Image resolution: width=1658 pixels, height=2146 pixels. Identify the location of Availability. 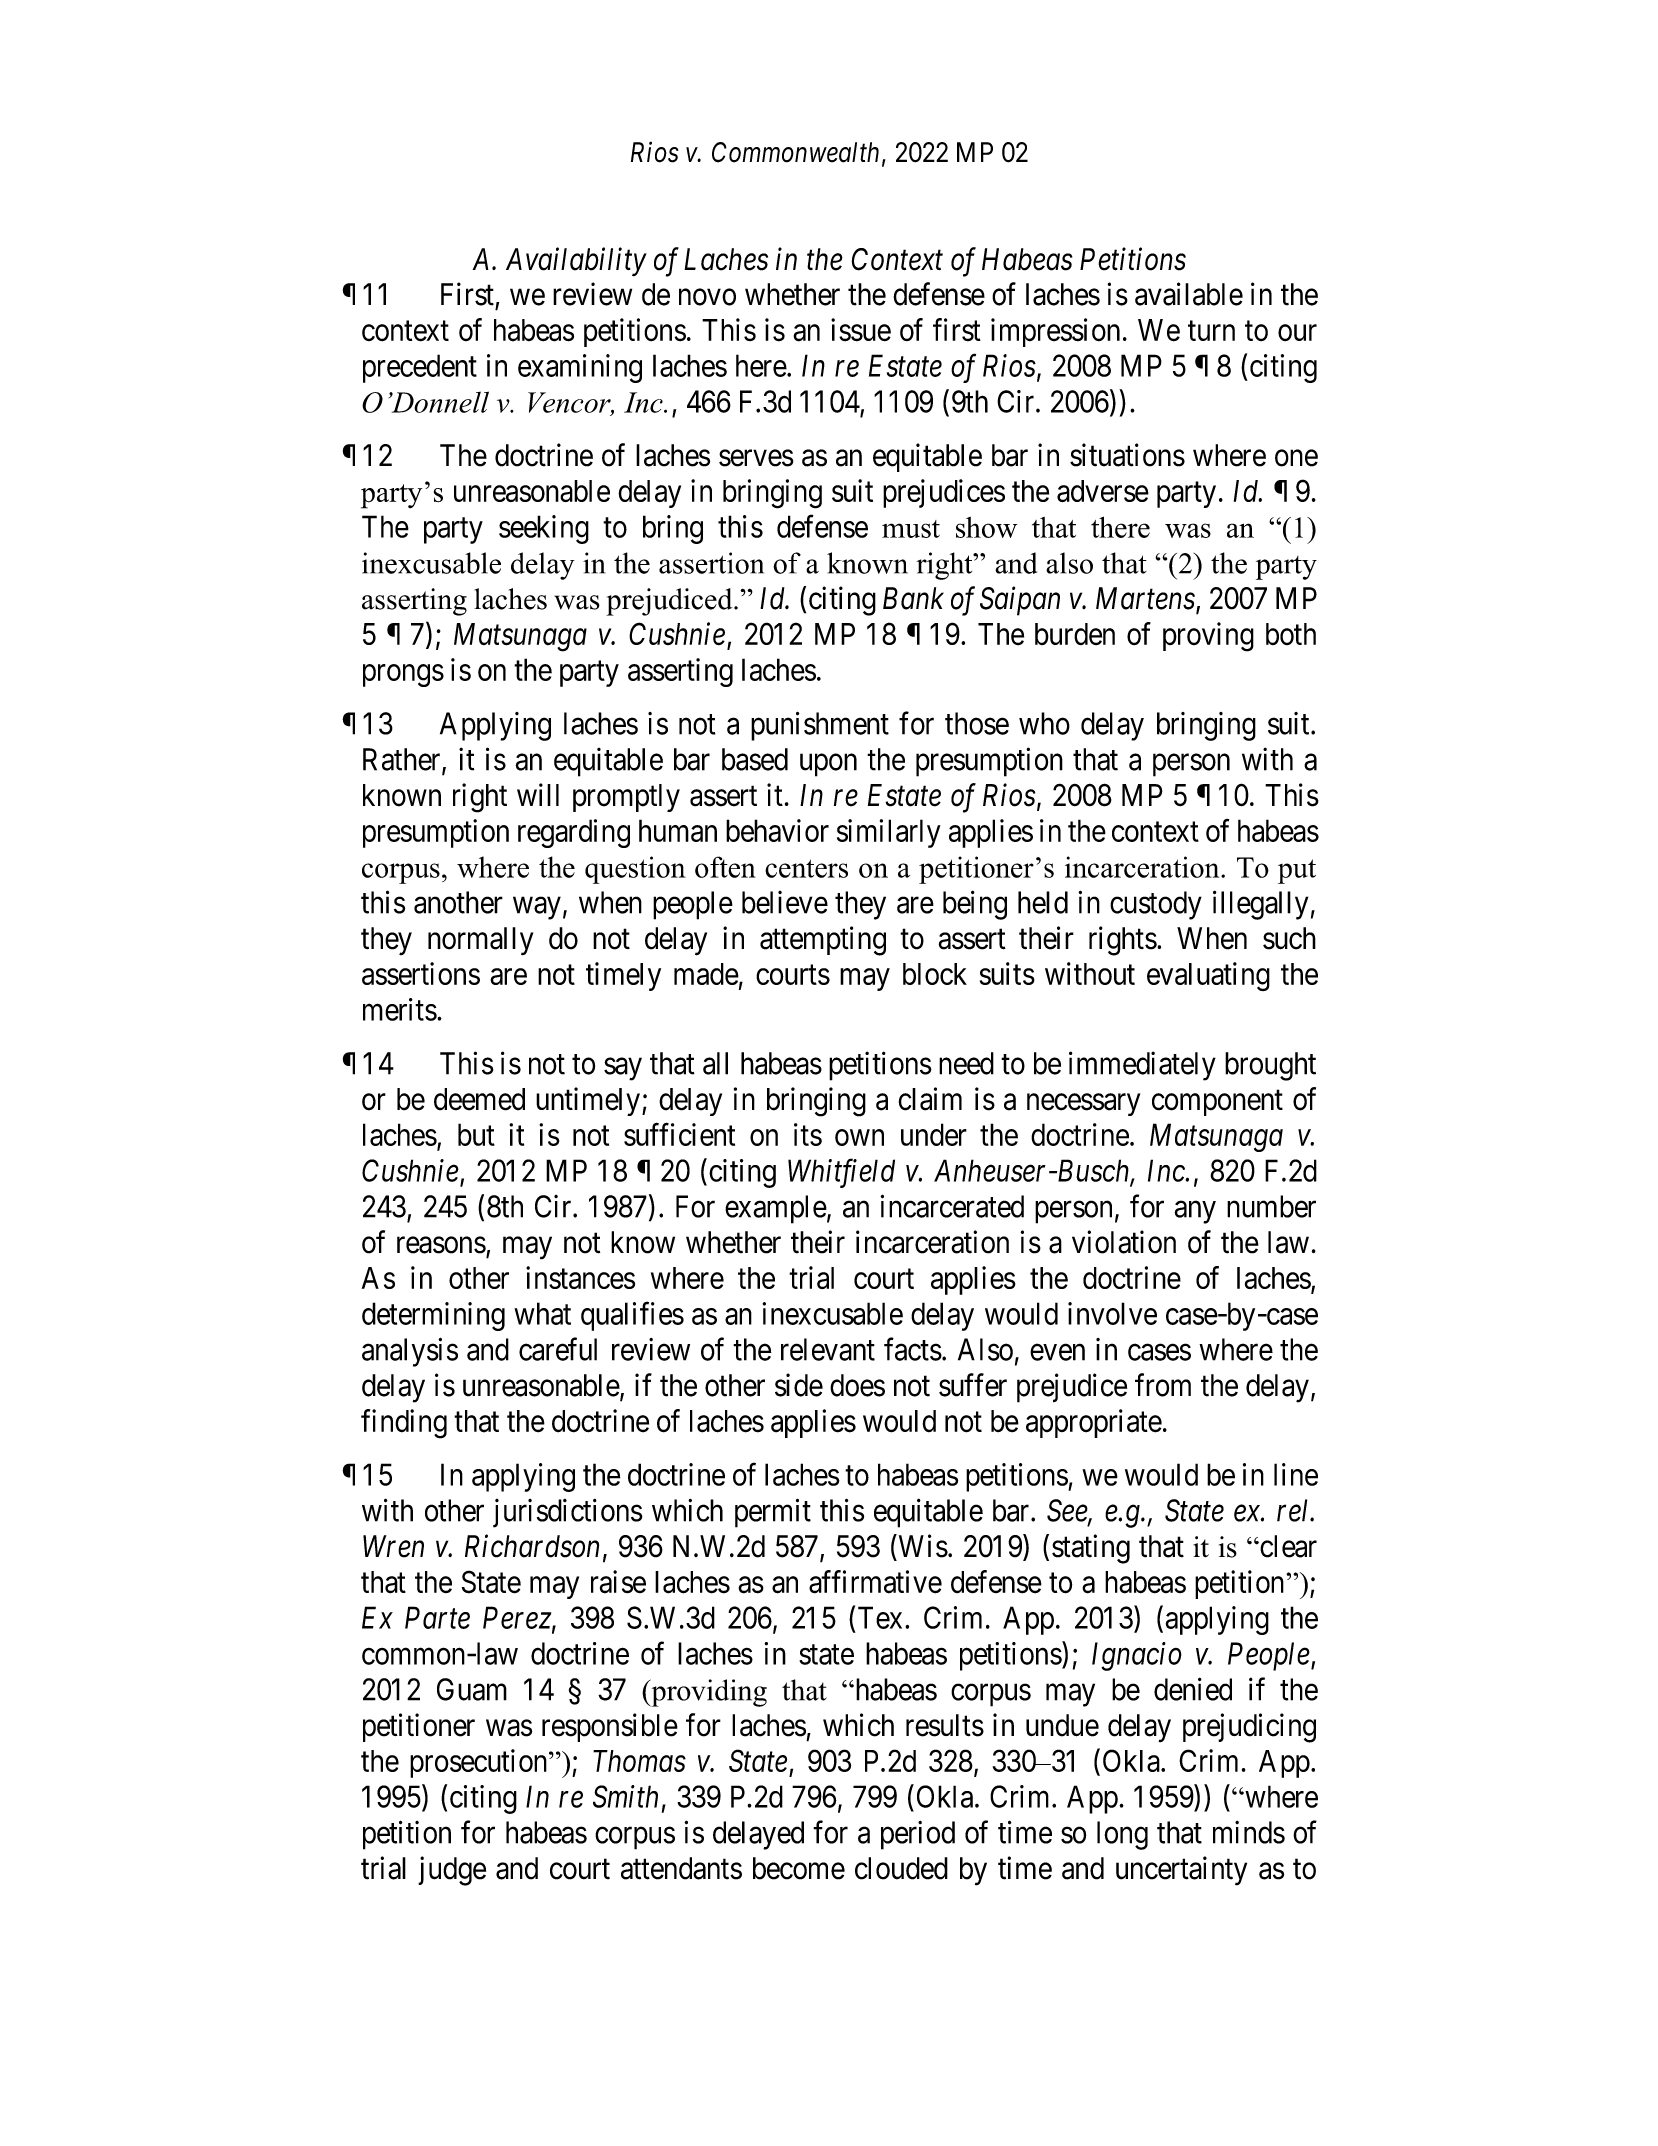
(576, 262).
